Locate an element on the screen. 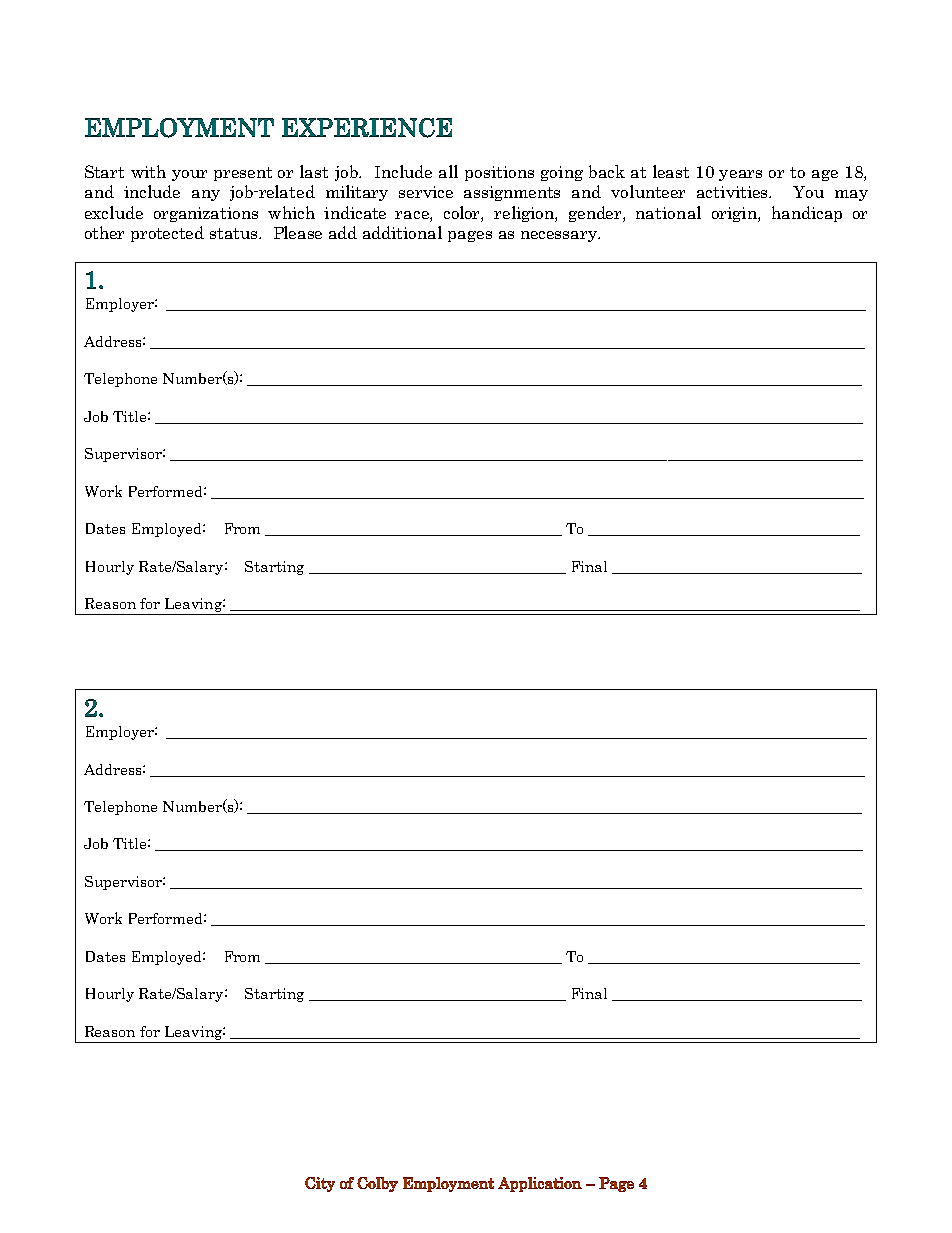  activities is located at coordinates (734, 192).
